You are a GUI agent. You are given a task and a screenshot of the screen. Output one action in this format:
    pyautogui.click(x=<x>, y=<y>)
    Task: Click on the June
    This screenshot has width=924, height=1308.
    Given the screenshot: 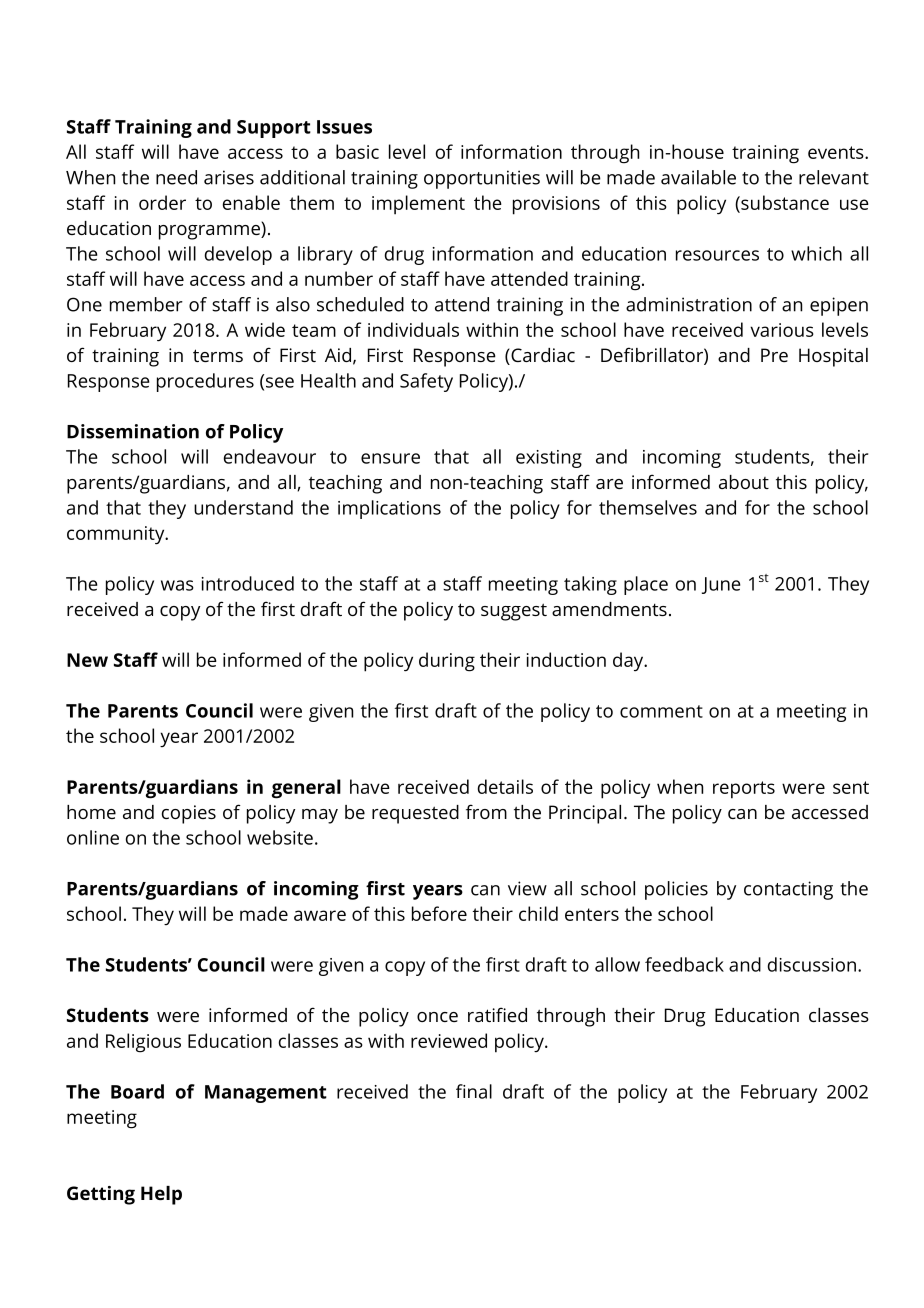 What is the action you would take?
    pyautogui.click(x=721, y=585)
